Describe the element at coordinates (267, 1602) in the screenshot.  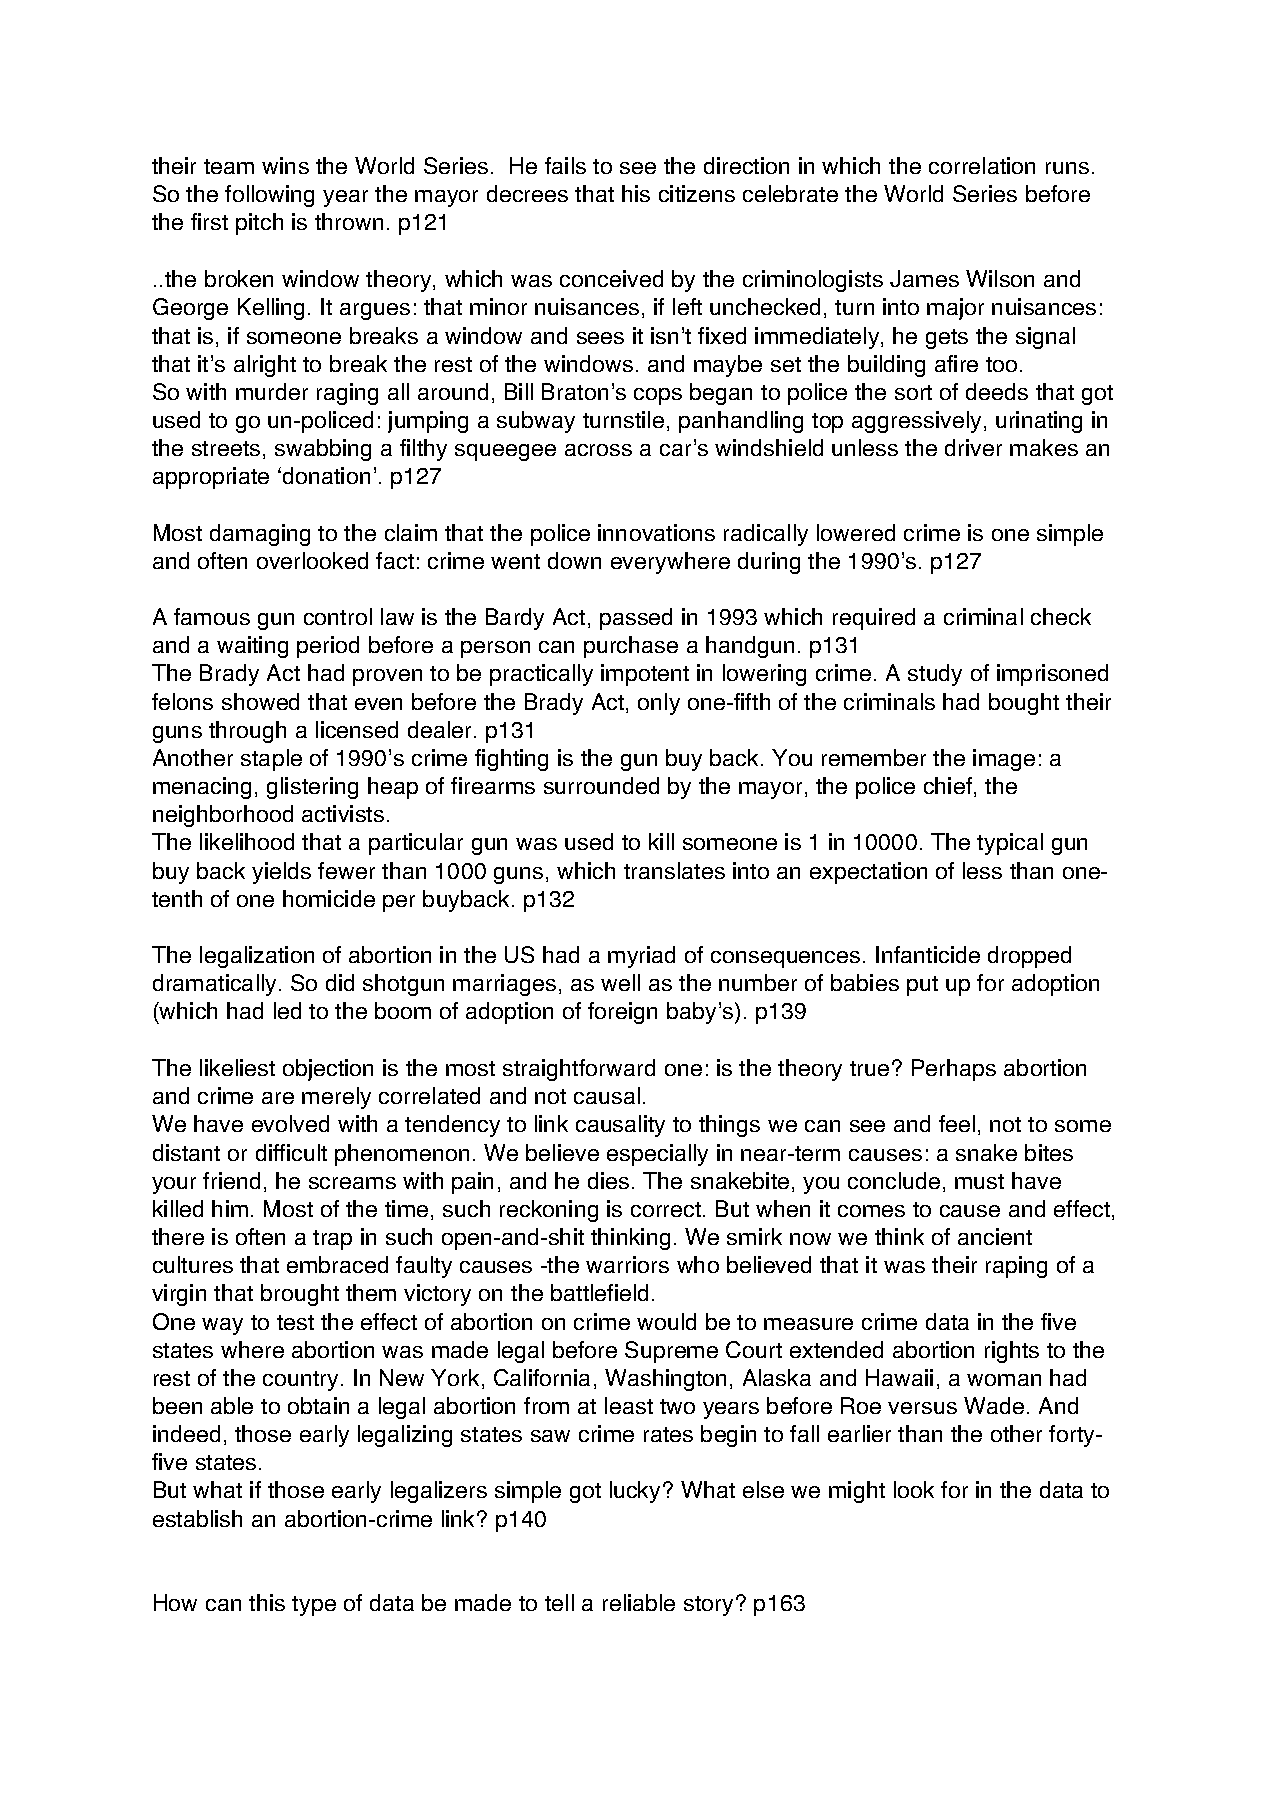
I see `this` at that location.
